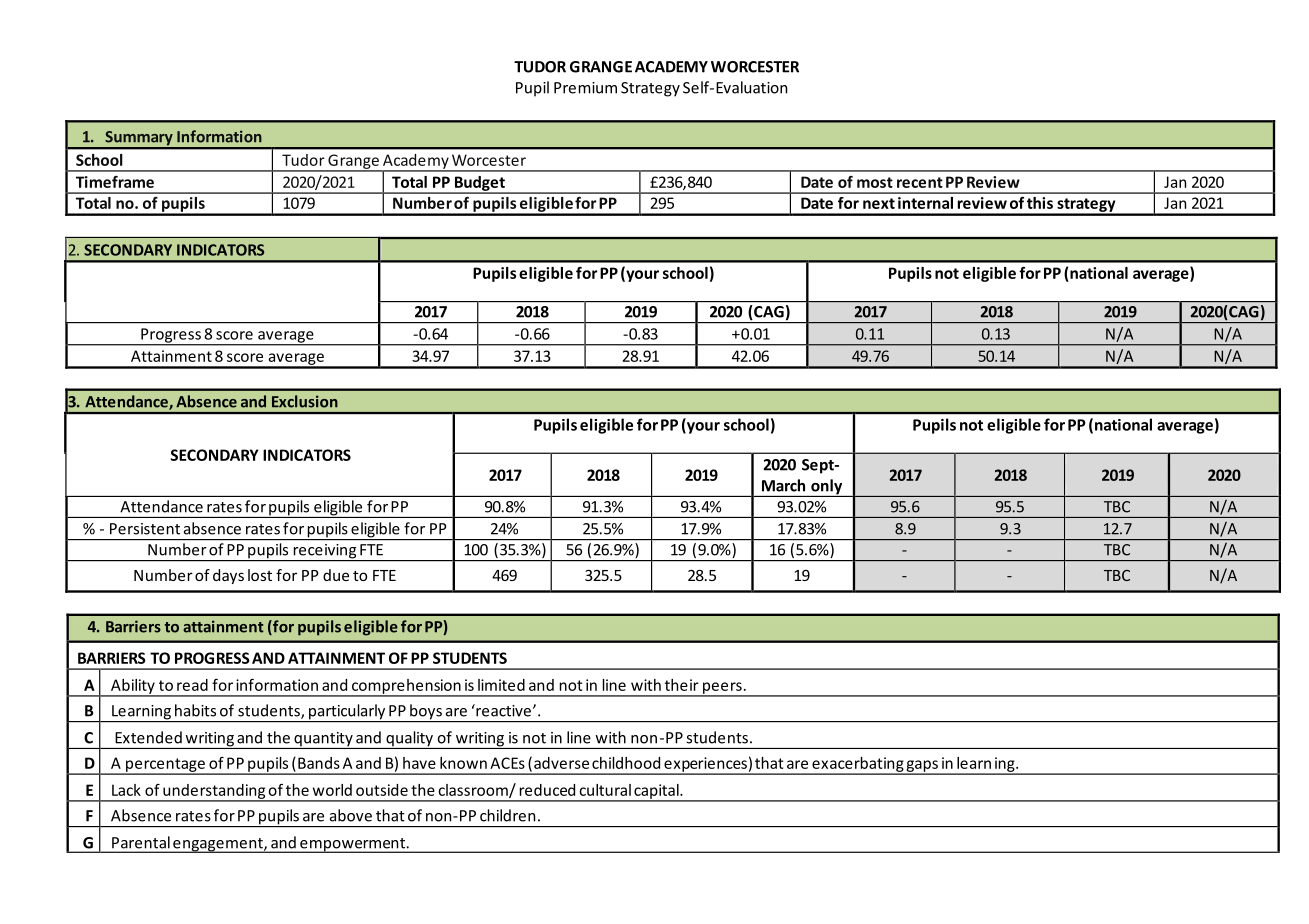  I want to click on peers, so click(722, 689).
